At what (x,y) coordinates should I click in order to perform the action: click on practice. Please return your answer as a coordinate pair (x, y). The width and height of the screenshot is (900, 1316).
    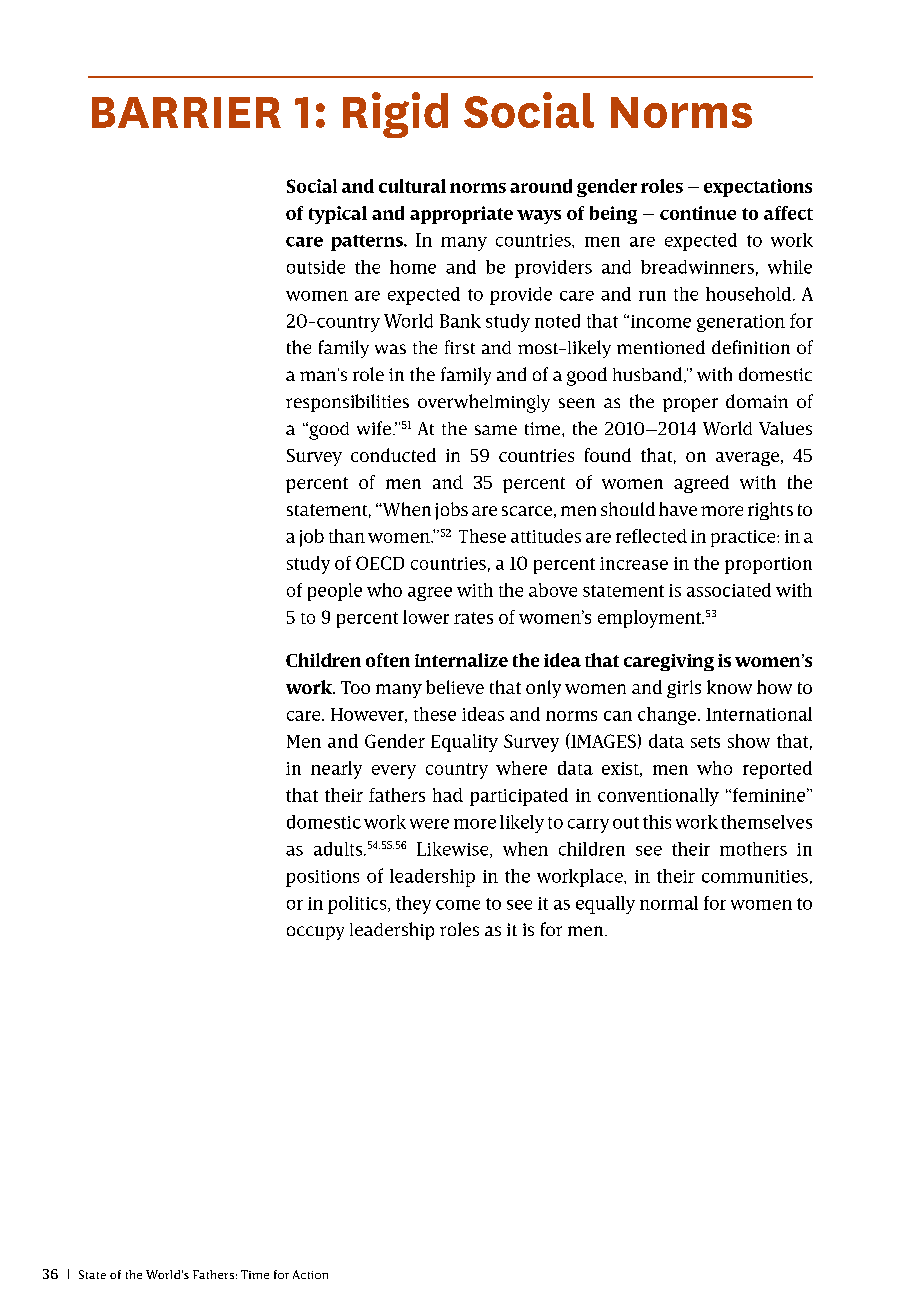
    Looking at the image, I should click on (744, 538).
